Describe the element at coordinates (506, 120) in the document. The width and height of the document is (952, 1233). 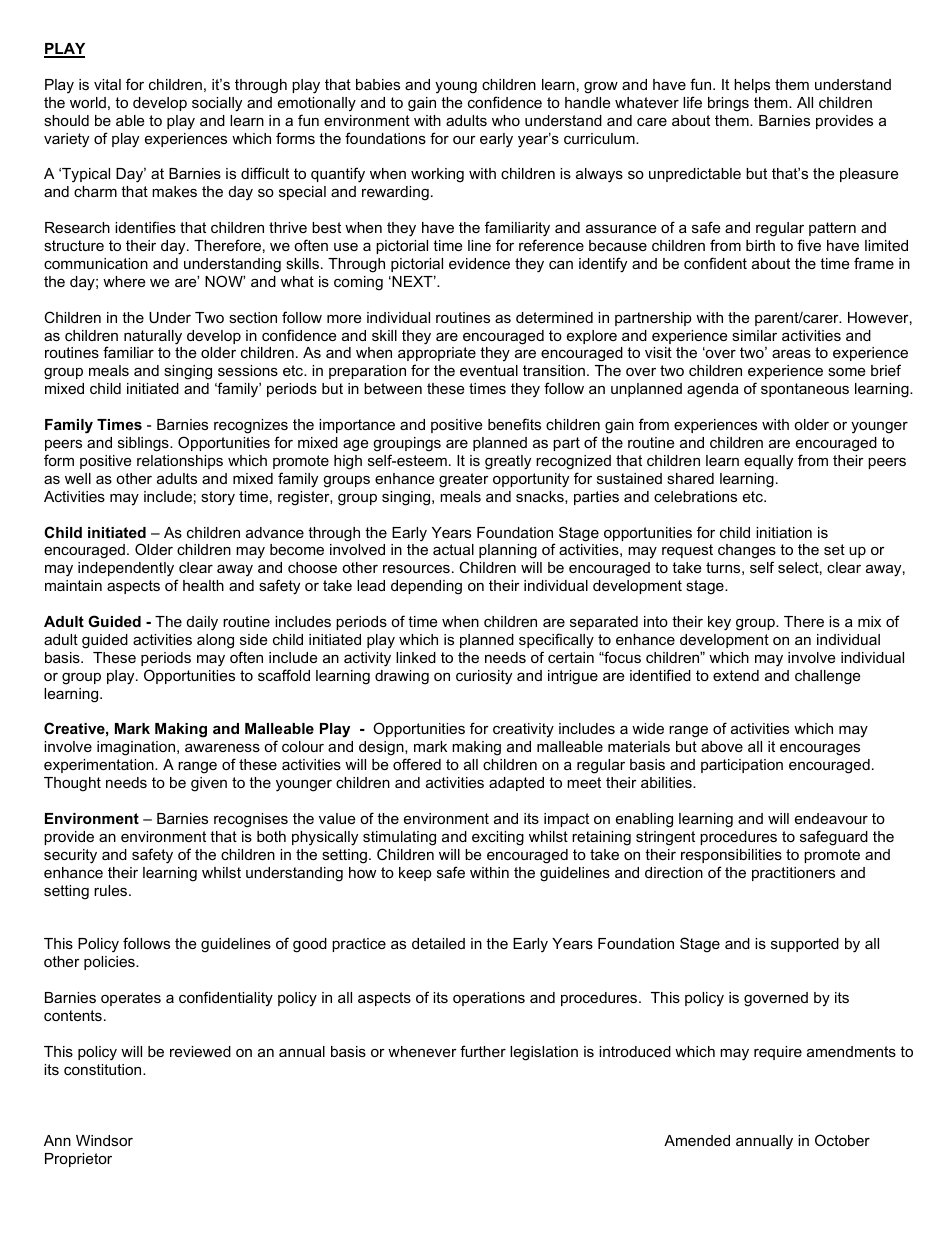
I see `who` at that location.
